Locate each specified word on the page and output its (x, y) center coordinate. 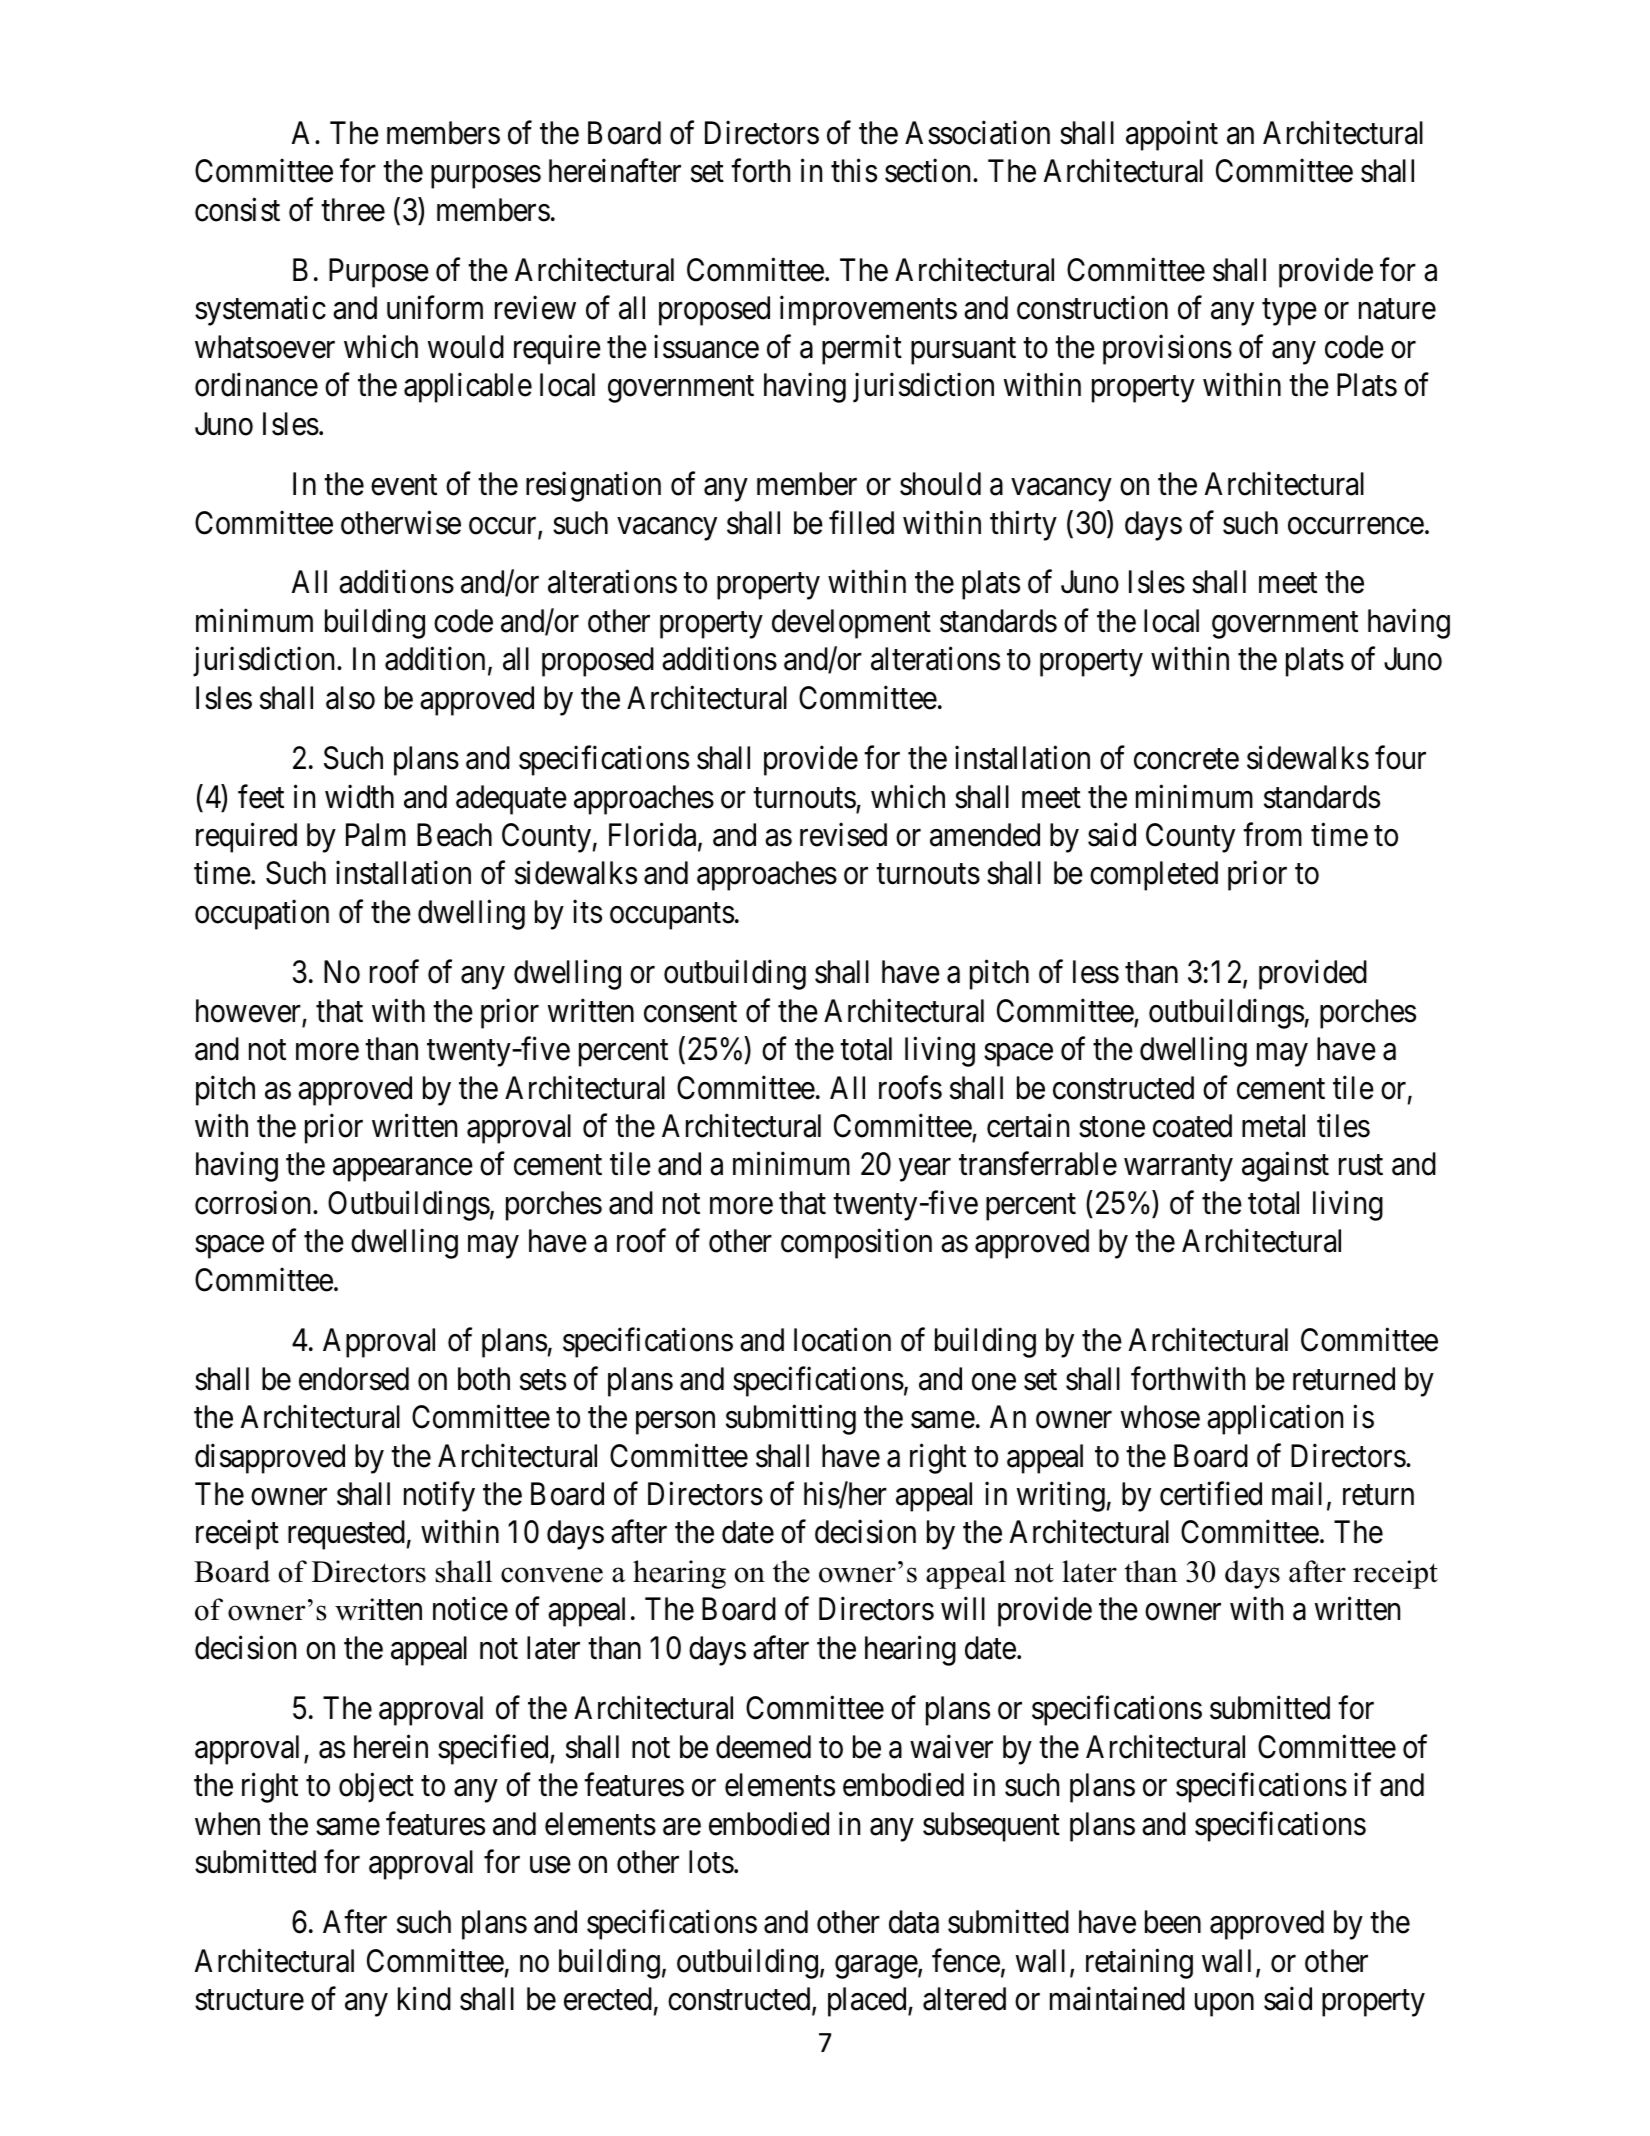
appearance (403, 1170)
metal (1273, 1126)
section (929, 171)
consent (690, 1012)
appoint (1172, 136)
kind (424, 1999)
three (353, 210)
